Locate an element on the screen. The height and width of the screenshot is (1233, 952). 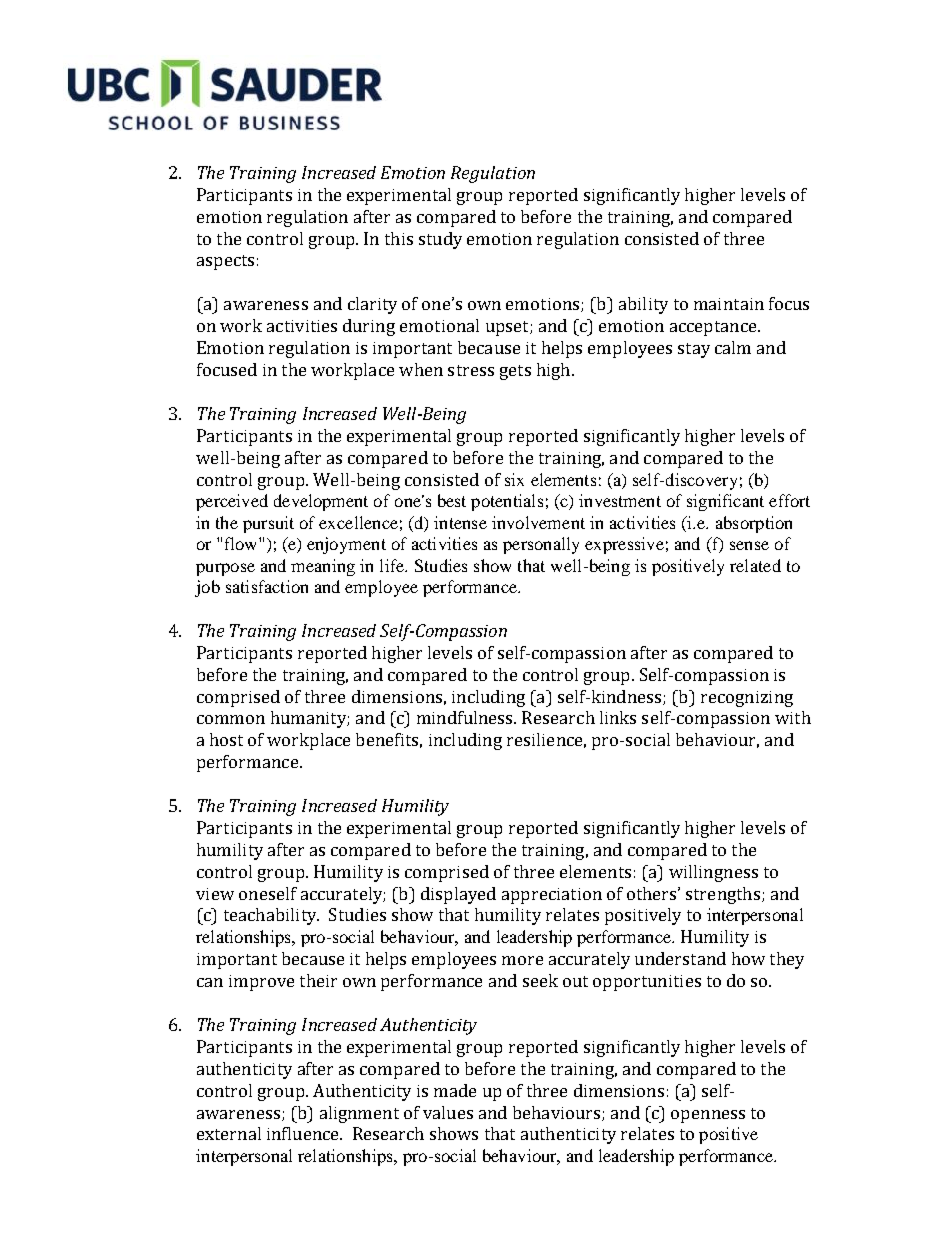
displayed is located at coordinates (458, 895).
